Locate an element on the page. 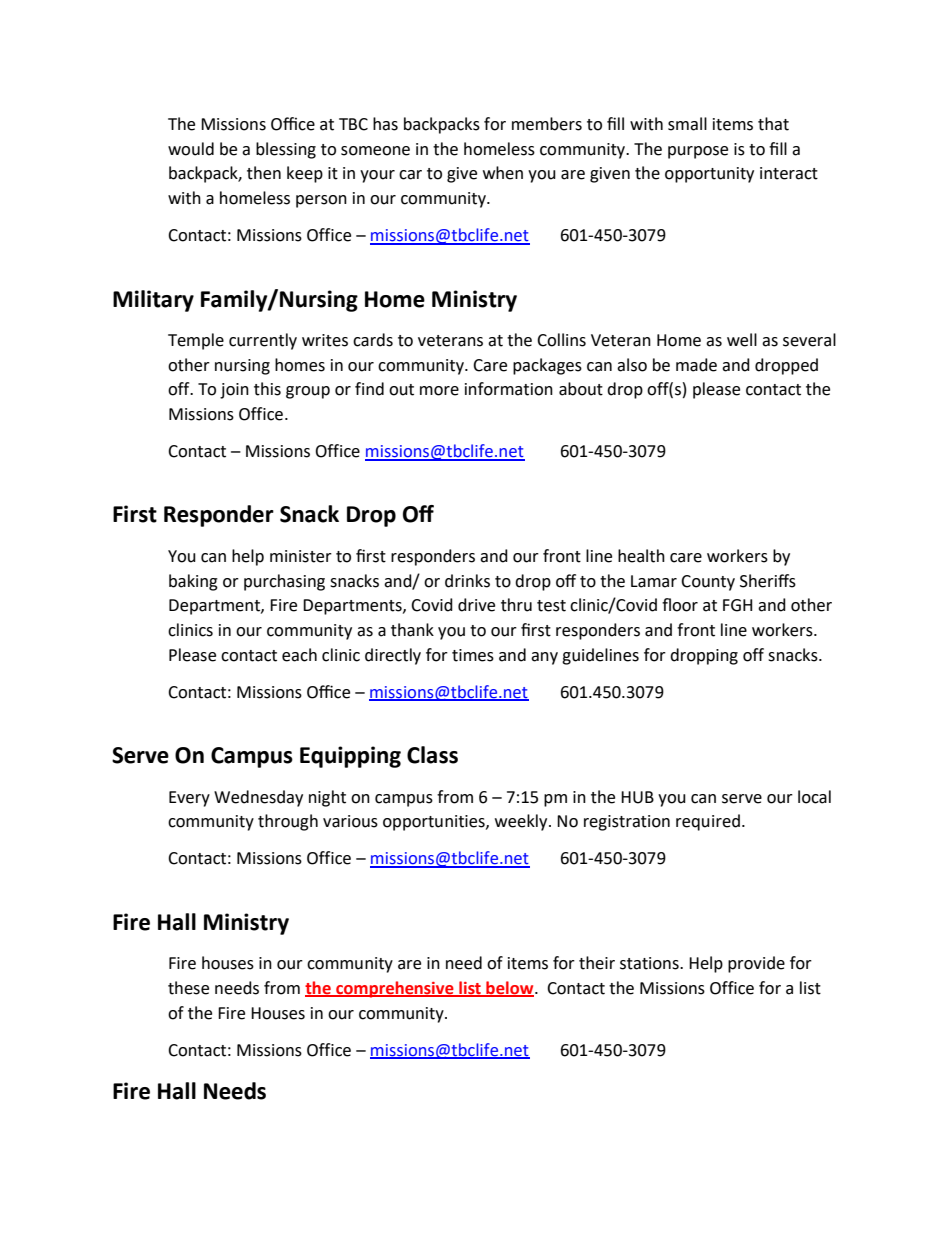 Image resolution: width=952 pixels, height=1233 pixels. purpose is located at coordinates (698, 152).
